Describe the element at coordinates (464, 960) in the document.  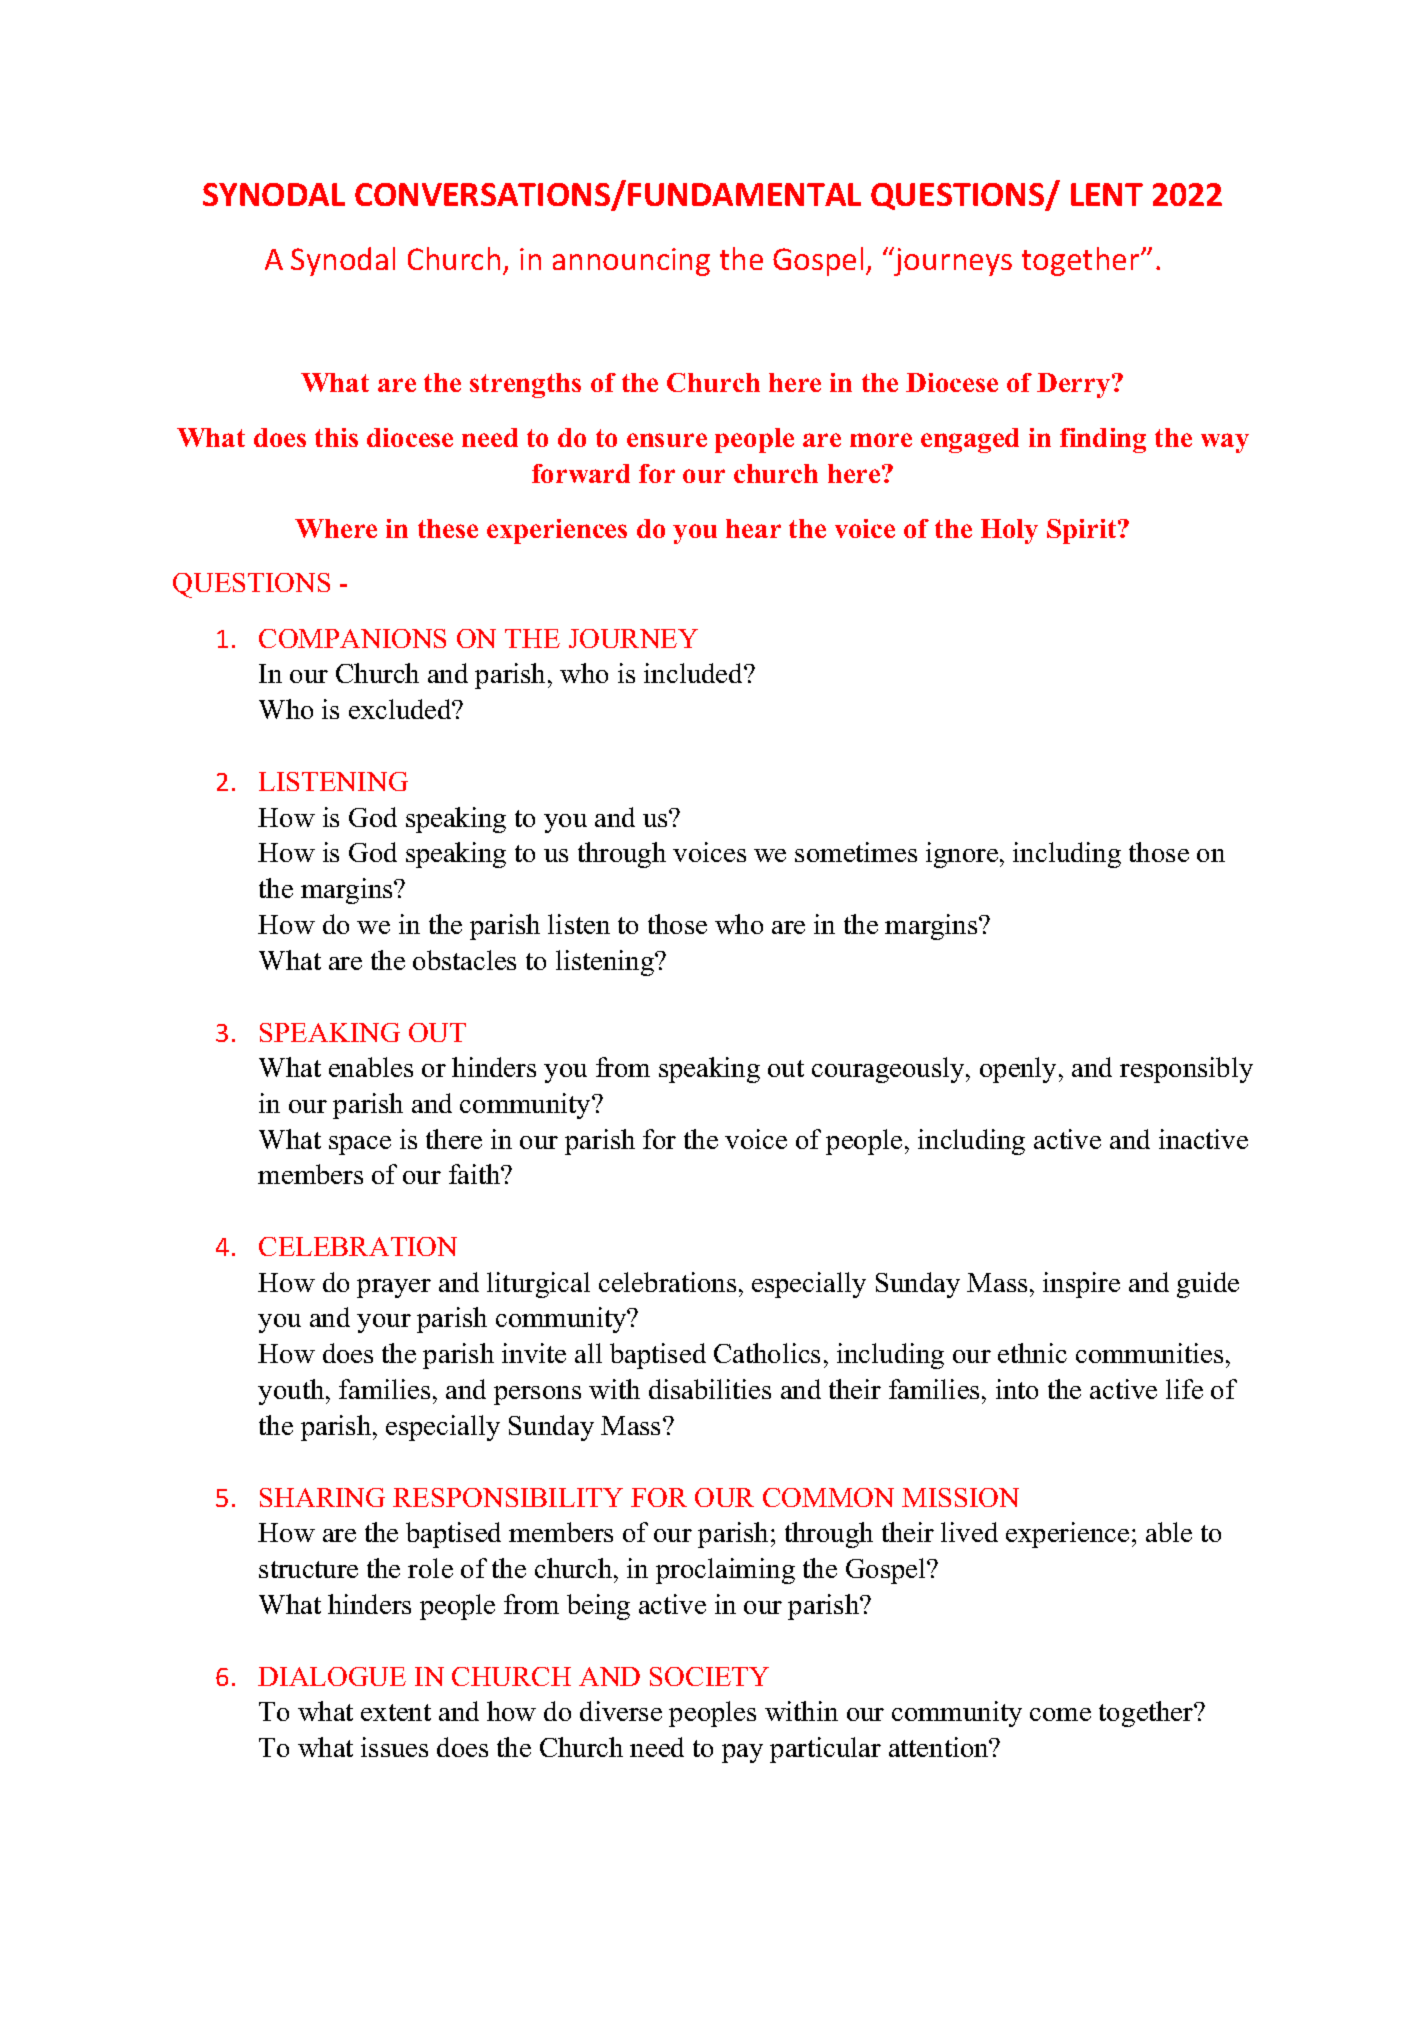
I see `obstacles` at that location.
